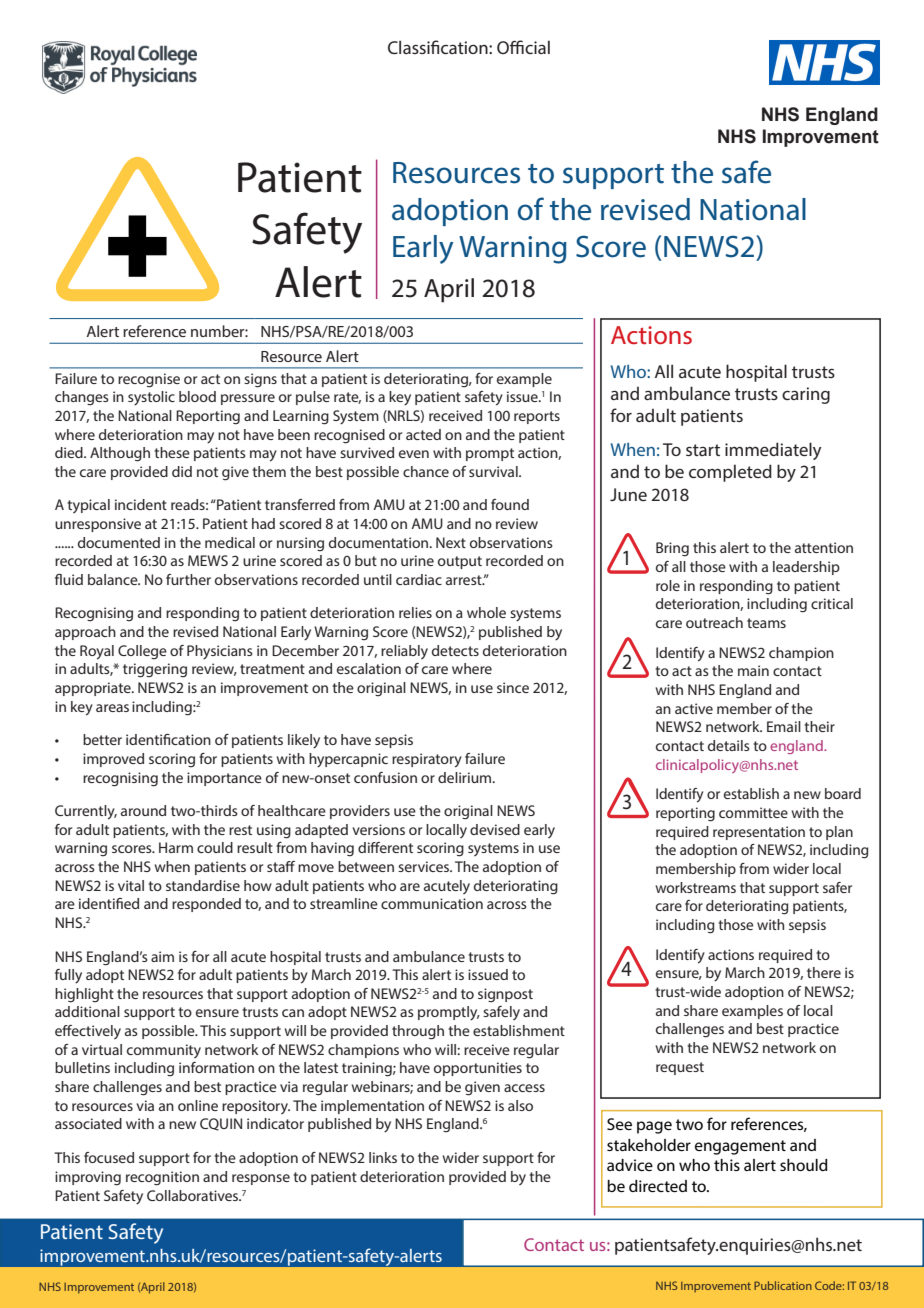 This screenshot has width=924, height=1308. Describe the element at coordinates (383, 1157) in the screenshot. I see `links` at that location.
